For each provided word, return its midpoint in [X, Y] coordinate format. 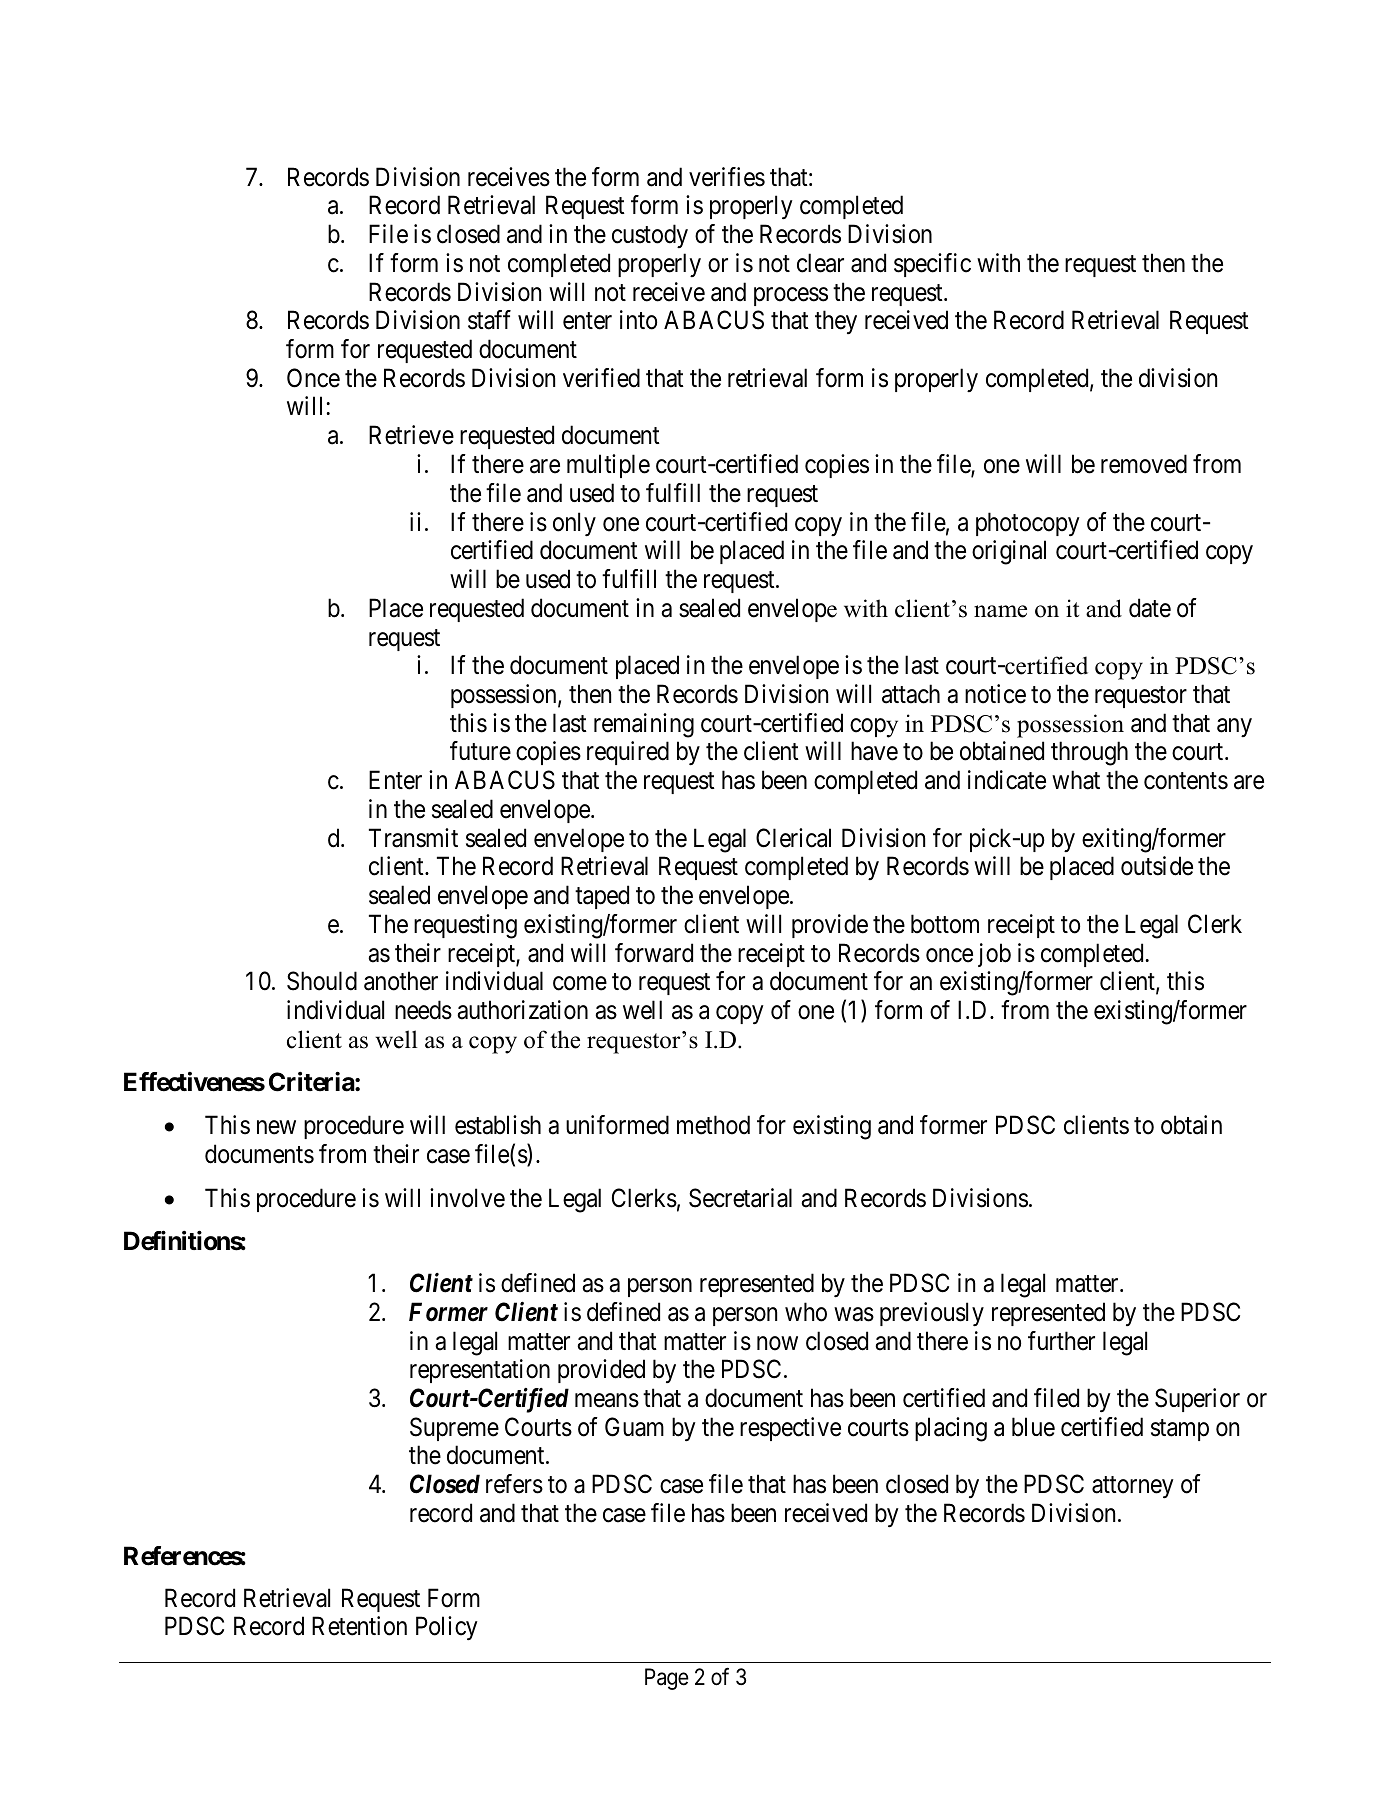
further [1061, 1341]
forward [654, 953]
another [401, 981]
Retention [359, 1626]
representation [480, 1371]
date [1150, 608]
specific [932, 265]
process [791, 296]
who [806, 1312]
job [994, 955]
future [480, 751]
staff [489, 320]
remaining [644, 725]
